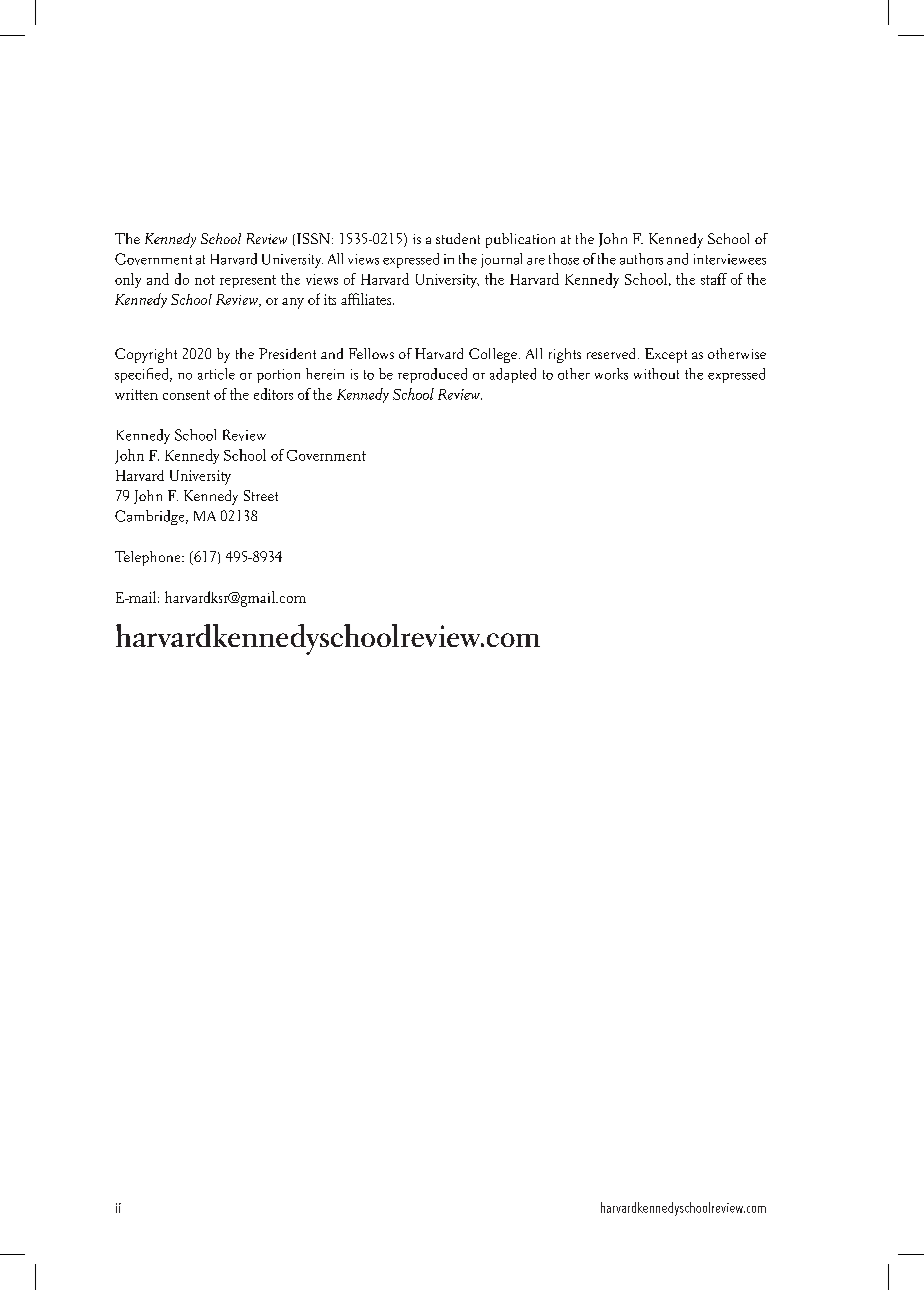 The width and height of the screenshot is (924, 1290). Describe the element at coordinates (186, 395) in the screenshot. I see `consent` at that location.
